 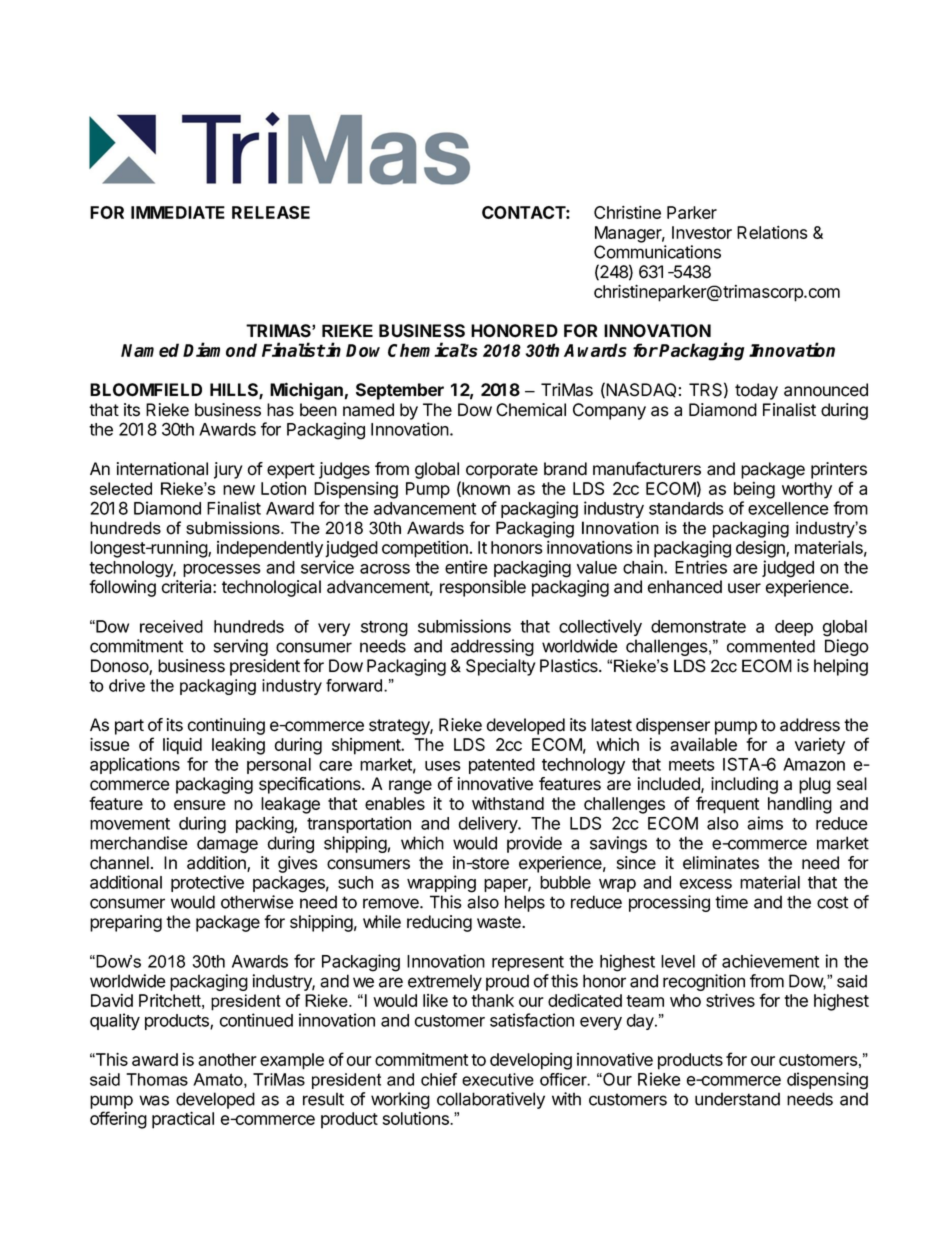 What do you see at coordinates (657, 252) in the screenshot?
I see `Communications` at bounding box center [657, 252].
